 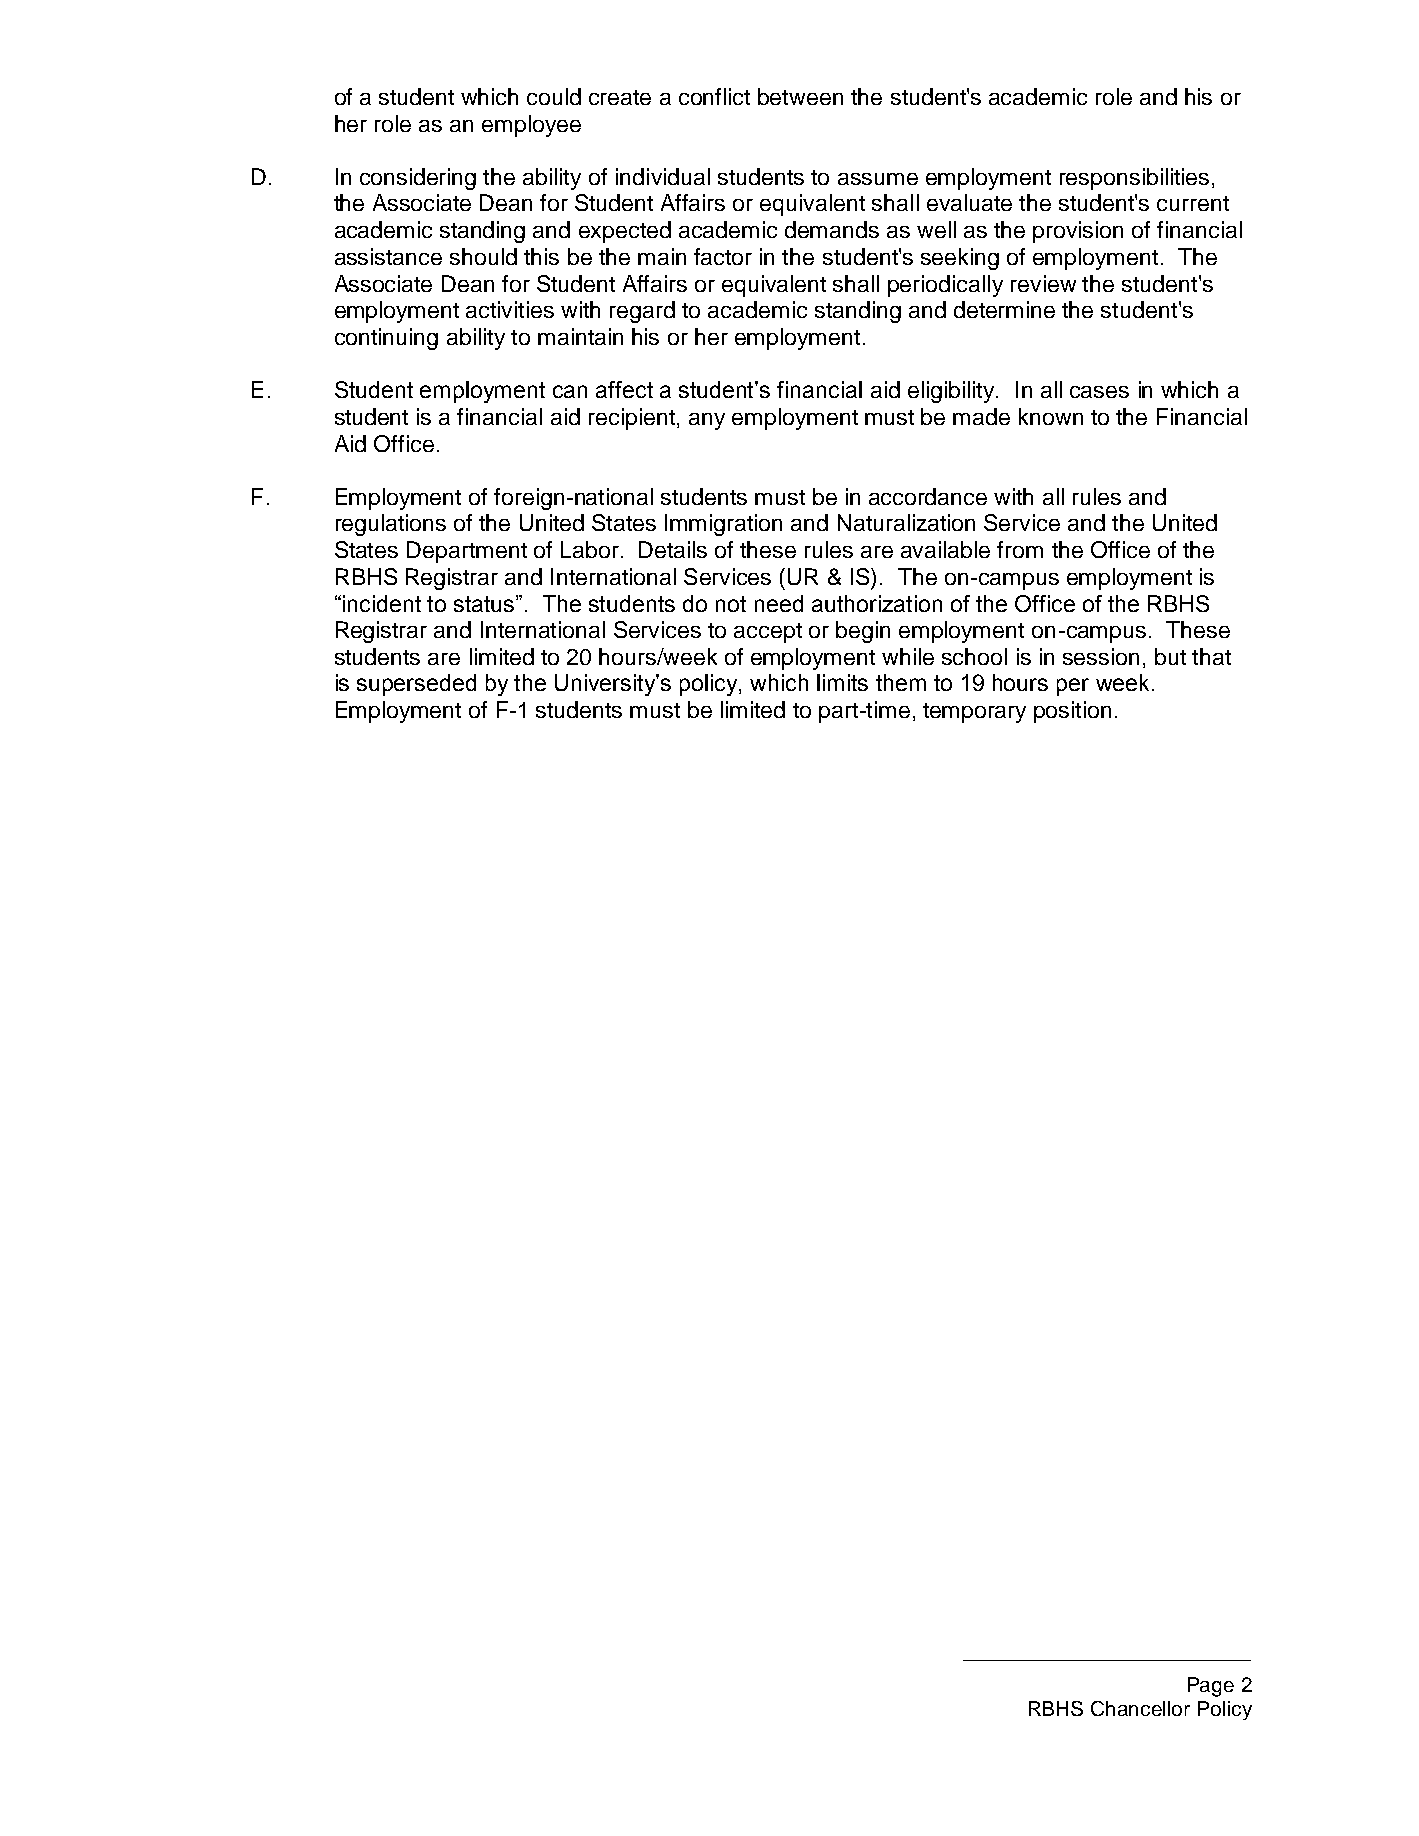 What do you see at coordinates (1072, 712) in the screenshot?
I see `position` at bounding box center [1072, 712].
